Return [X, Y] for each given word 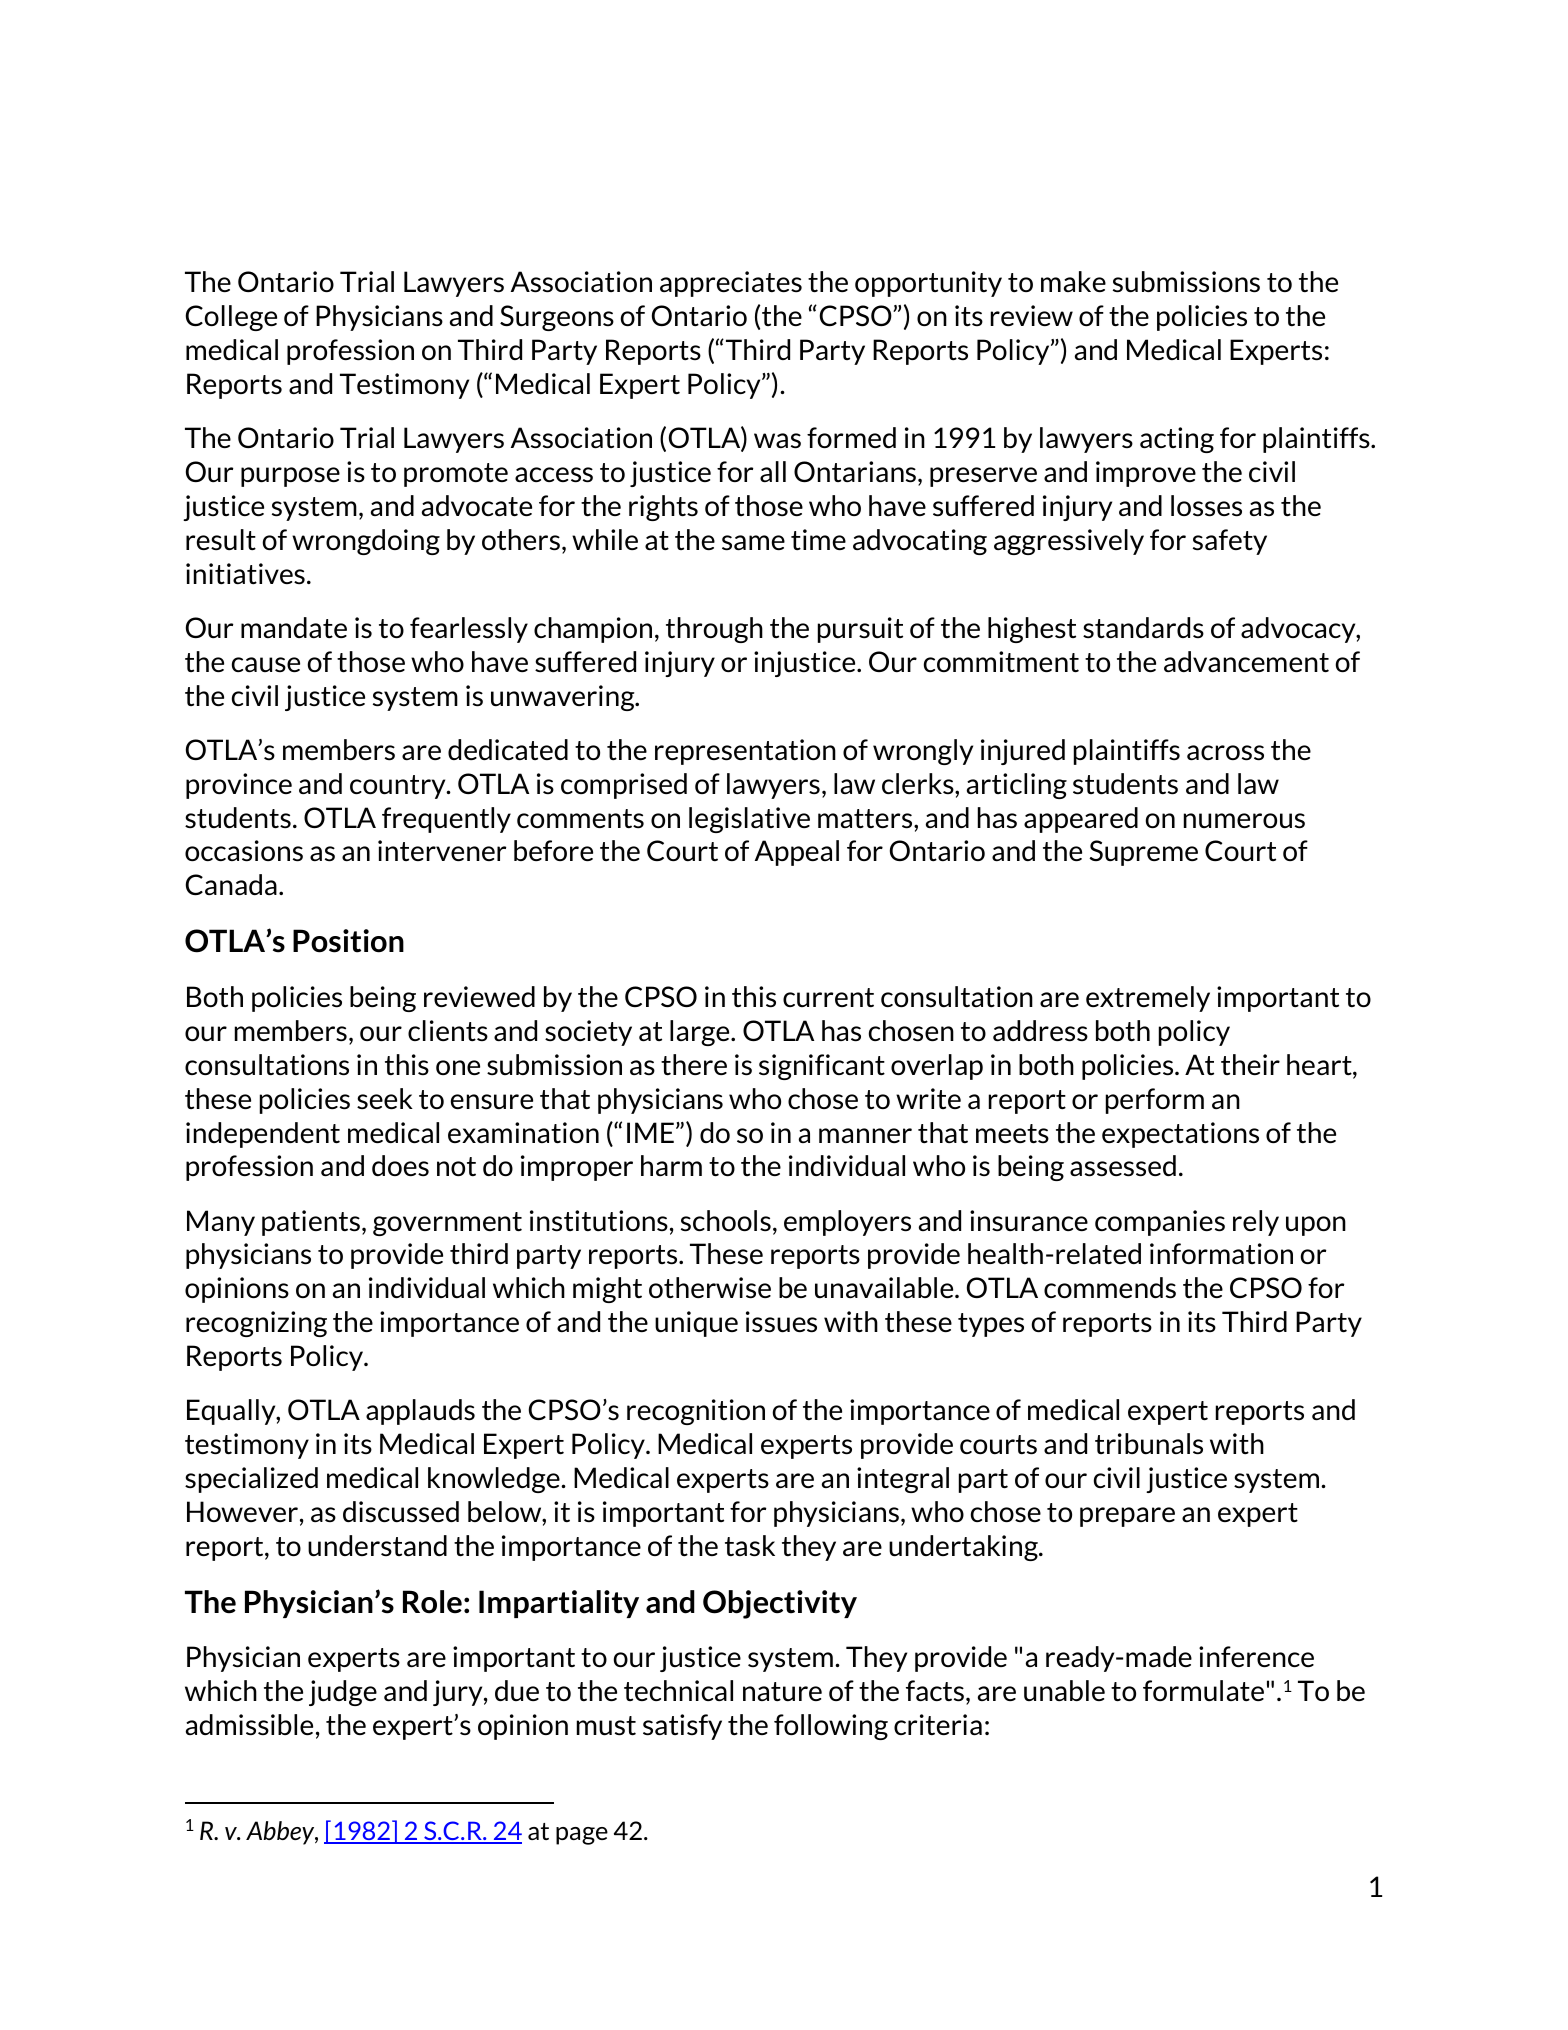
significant [822, 1067]
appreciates [731, 284]
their [1250, 1064]
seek [385, 1099]
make [1073, 281]
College [231, 318]
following [831, 1727]
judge [343, 1693]
